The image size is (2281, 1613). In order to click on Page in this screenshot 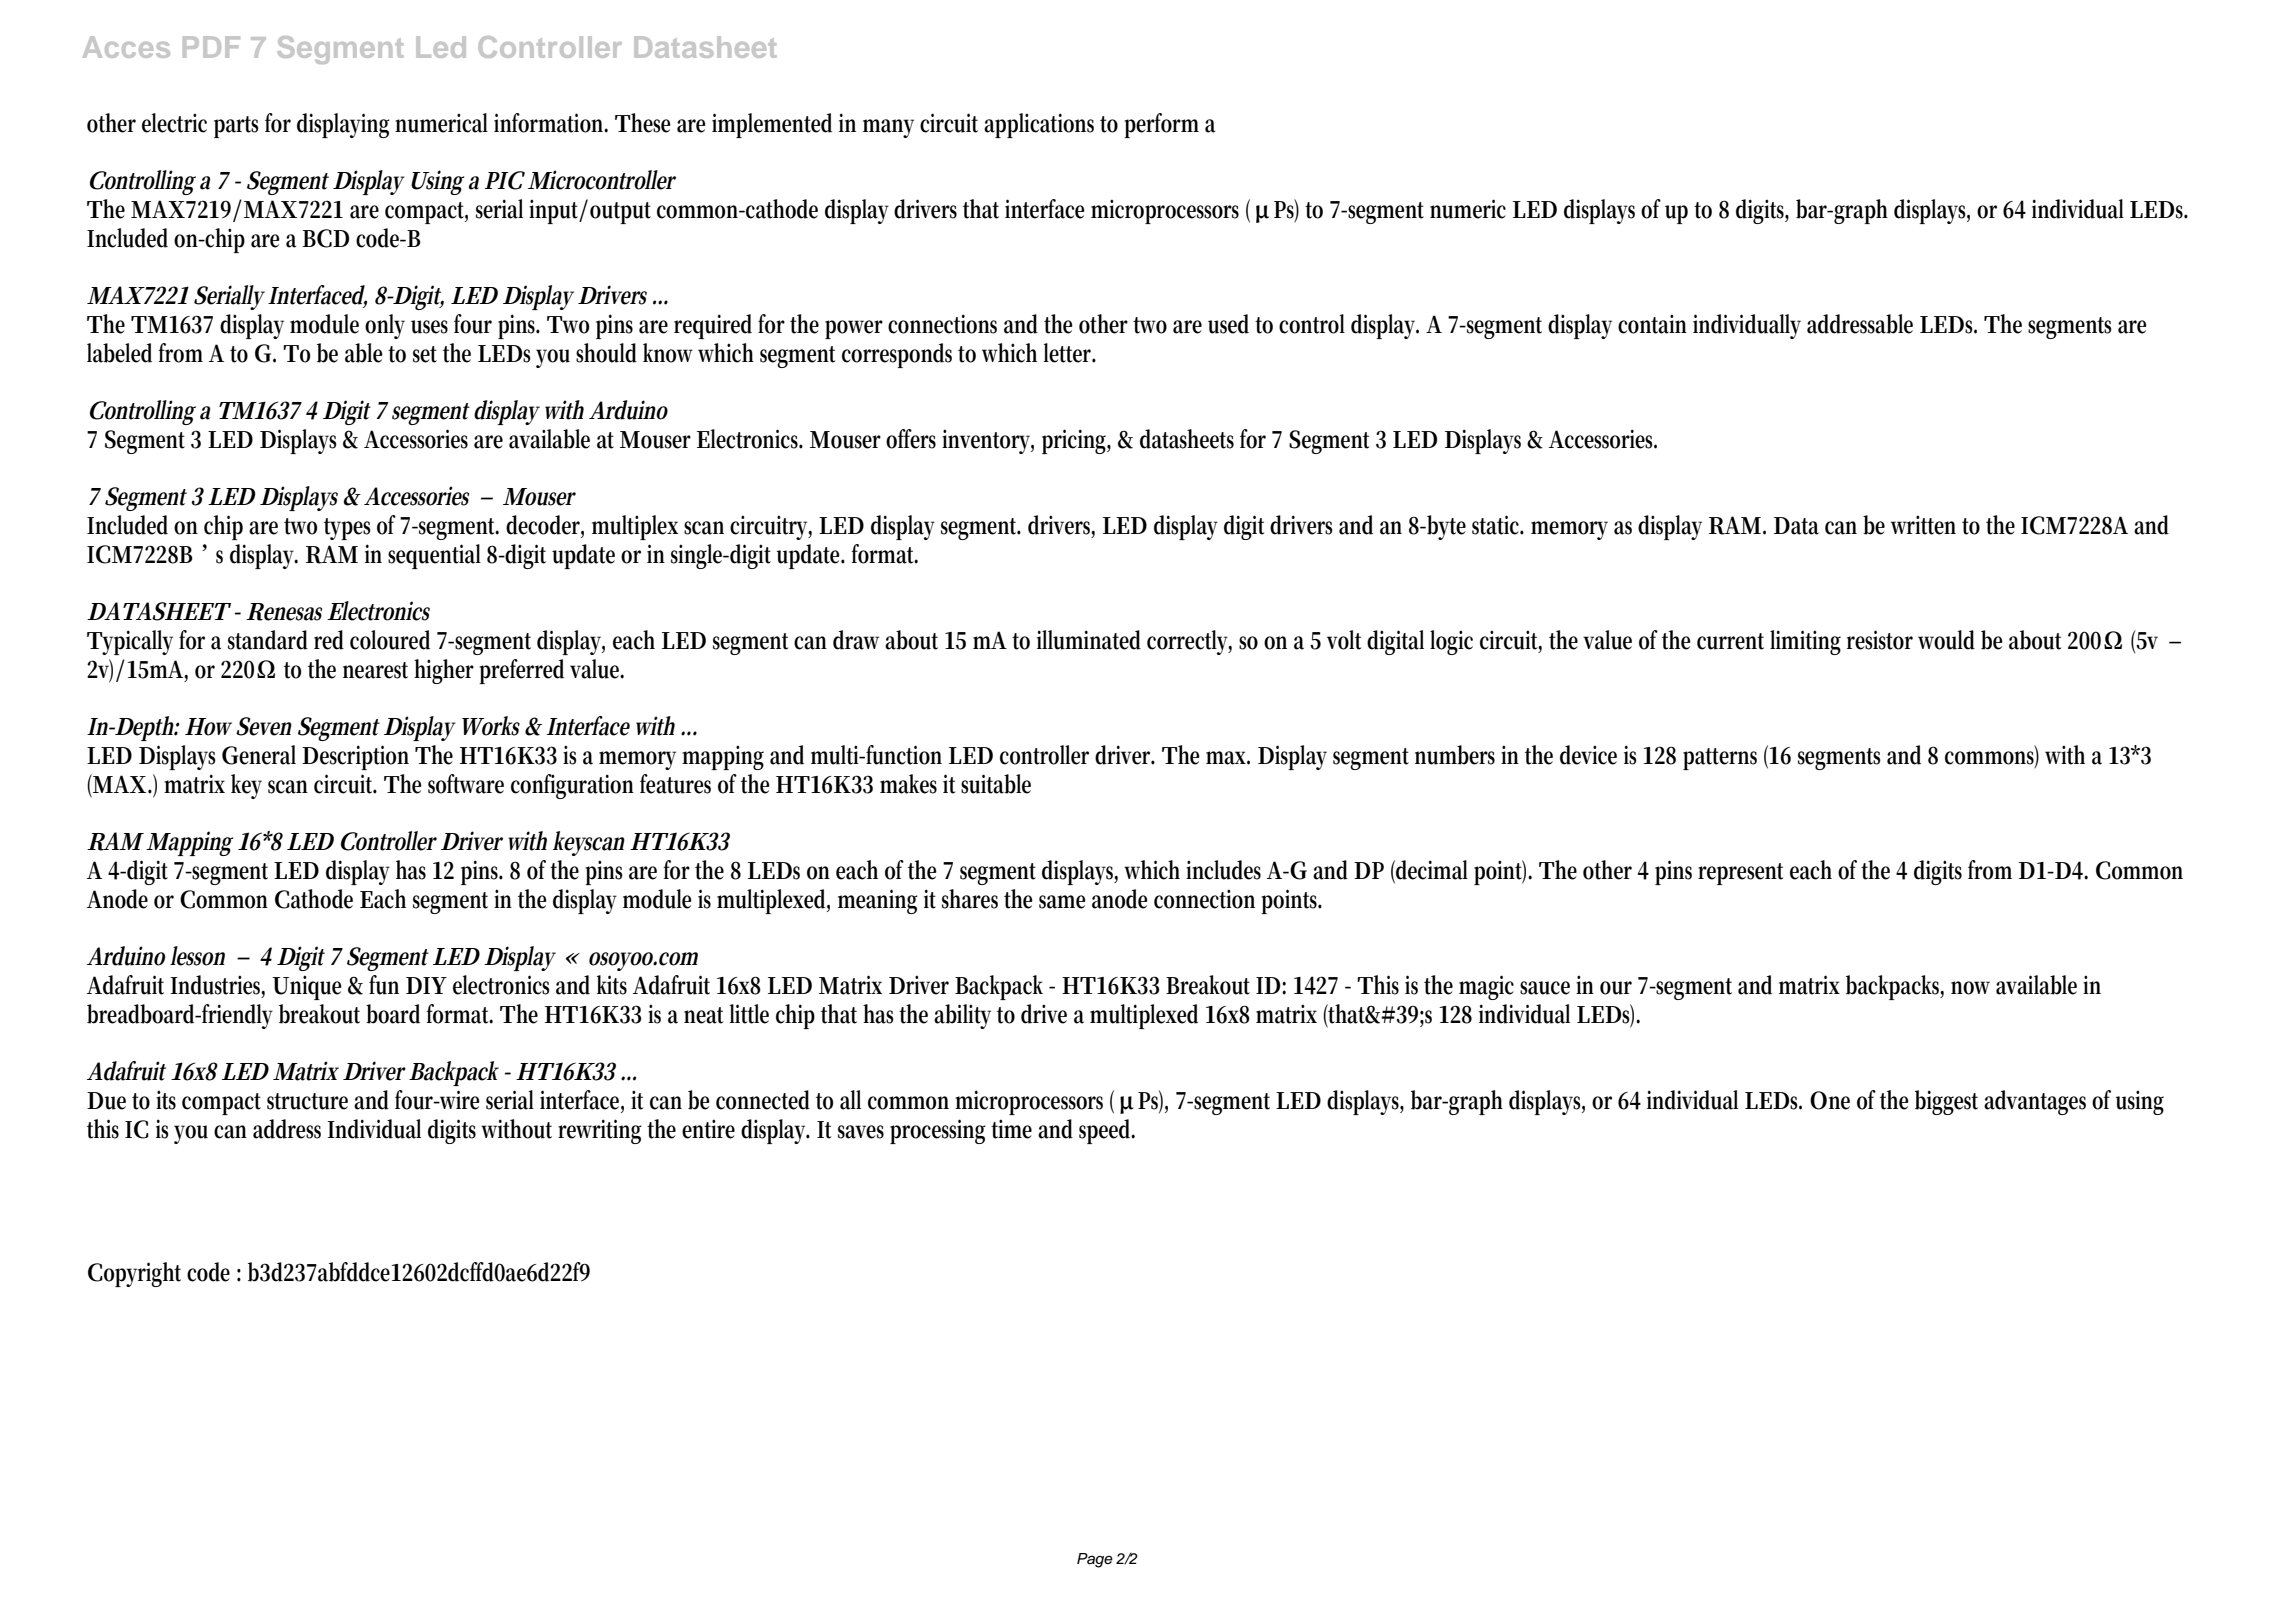, I will do `click(1095, 1560)`.
